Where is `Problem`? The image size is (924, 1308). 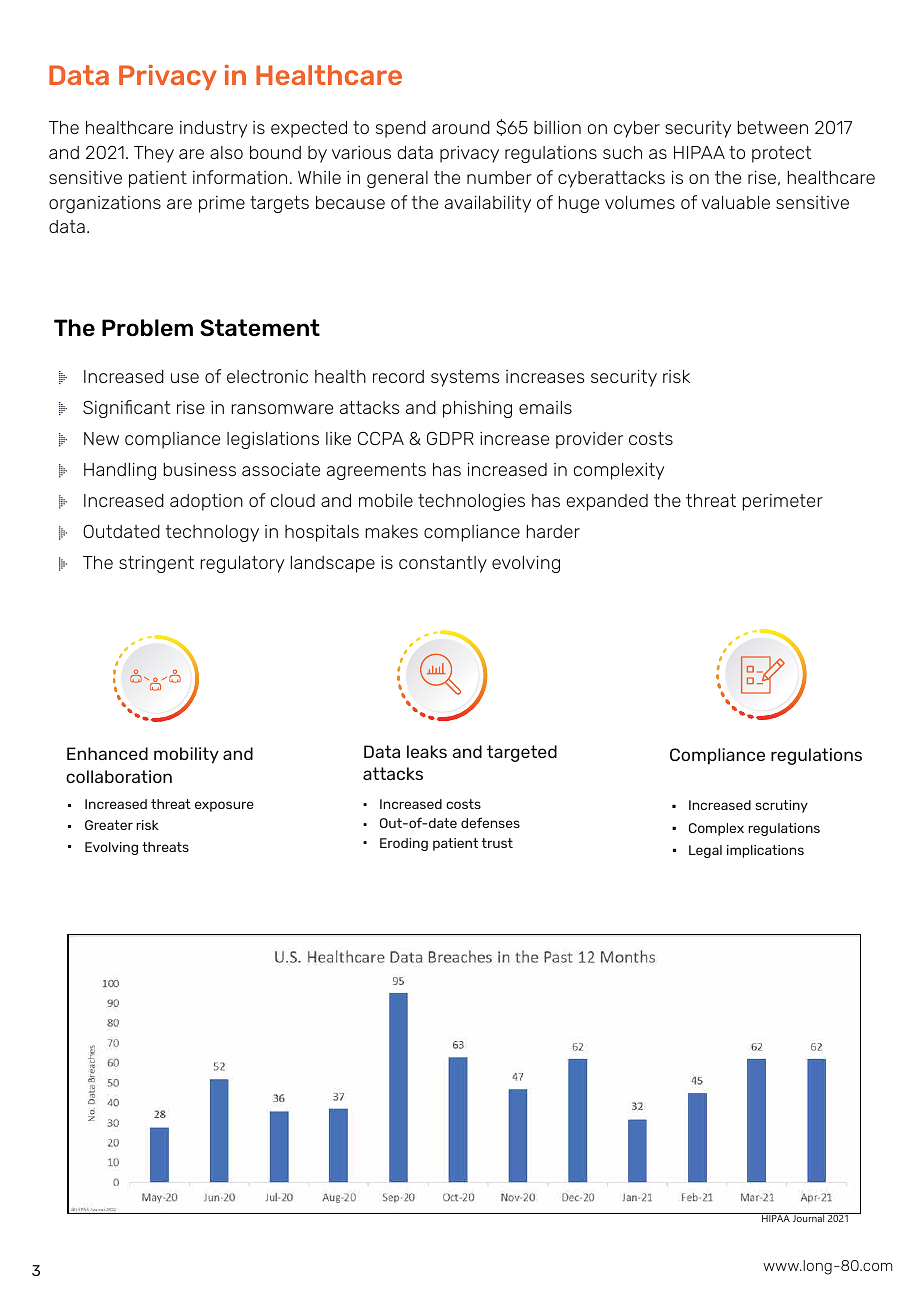
Problem is located at coordinates (147, 328).
